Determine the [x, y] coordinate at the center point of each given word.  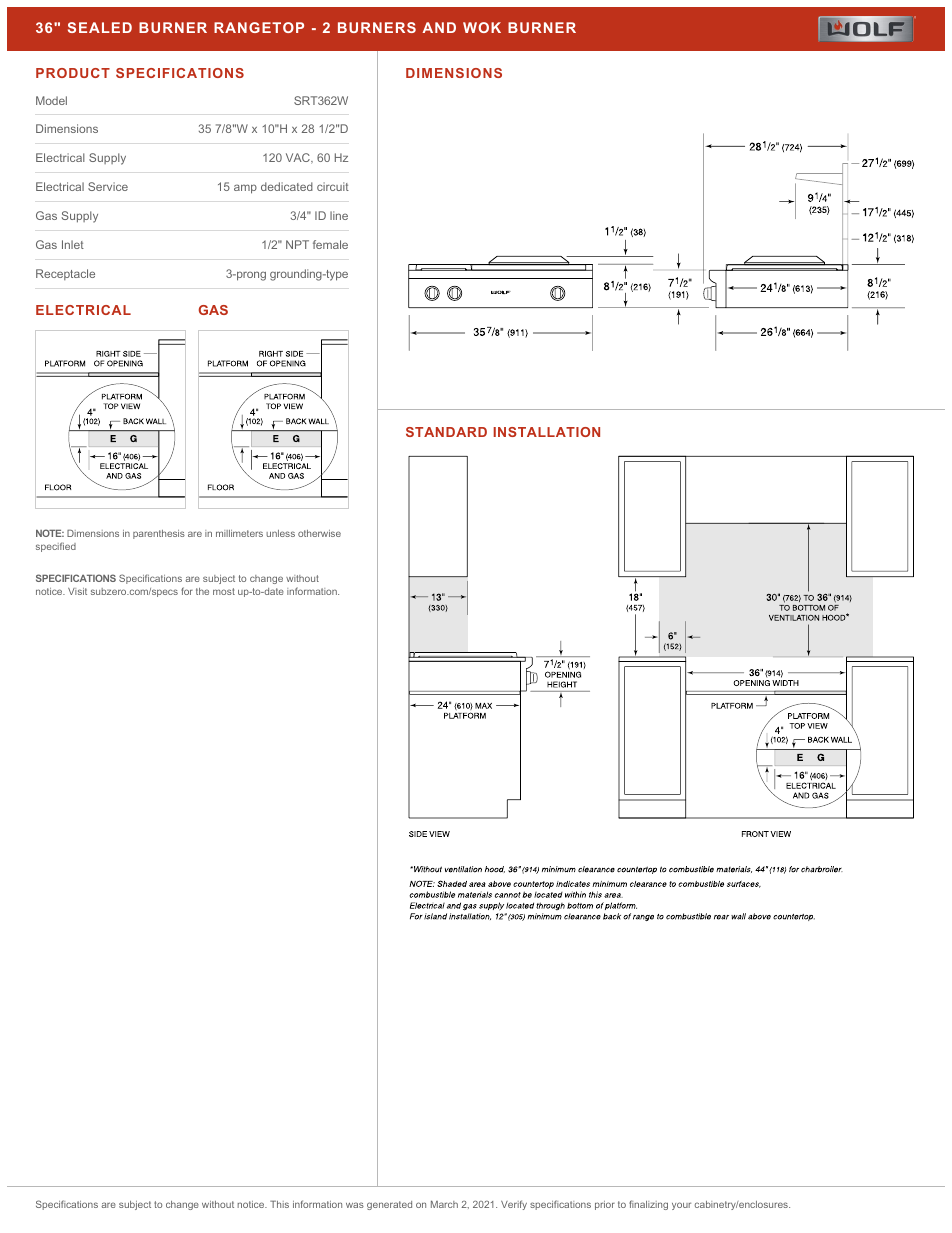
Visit [77, 591]
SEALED [100, 27]
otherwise [319, 533]
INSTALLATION [546, 432]
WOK [482, 27]
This [279, 1204]
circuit [333, 186]
